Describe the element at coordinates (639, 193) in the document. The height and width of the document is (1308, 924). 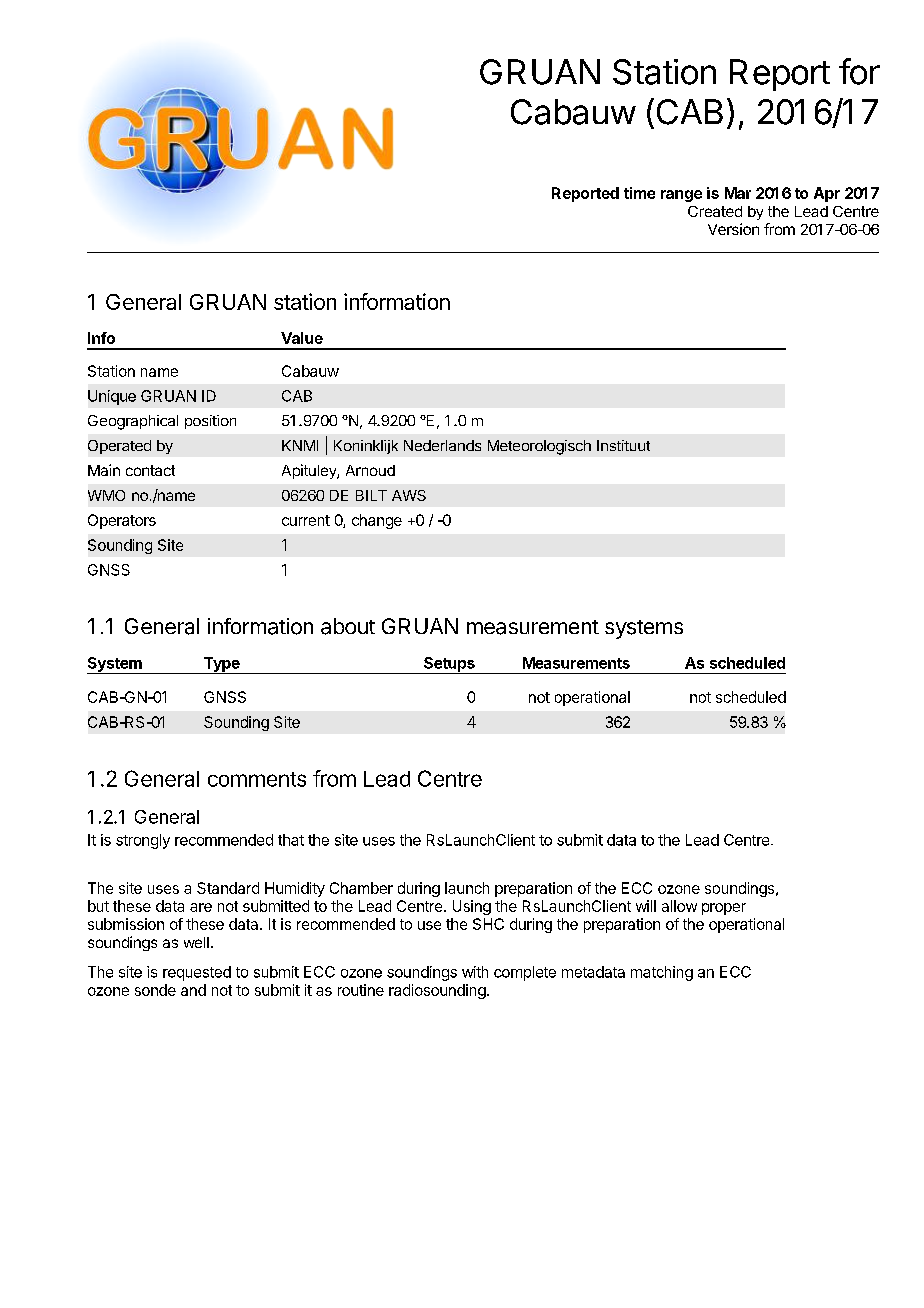
I see `time` at that location.
